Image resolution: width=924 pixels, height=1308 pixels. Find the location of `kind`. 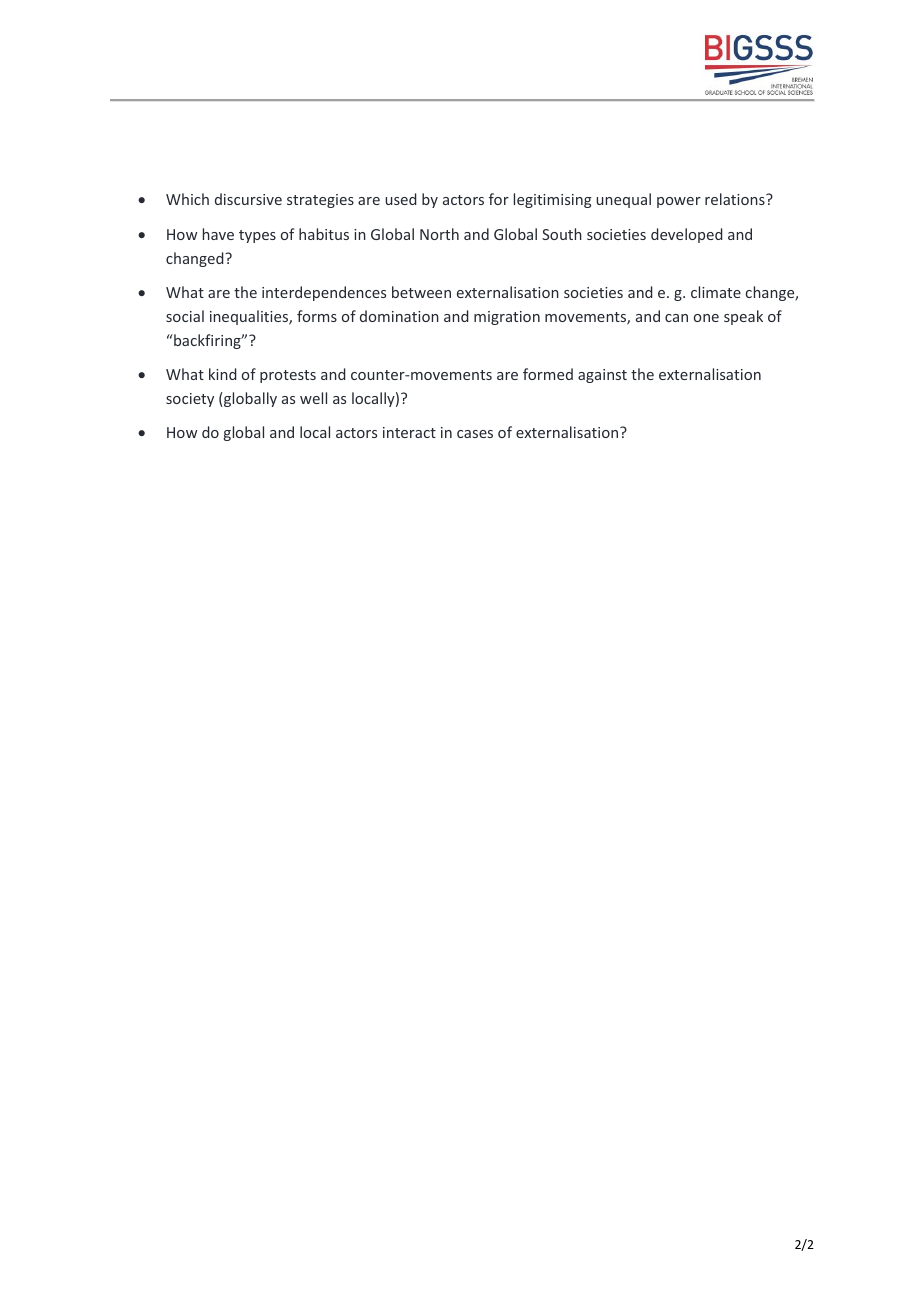

kind is located at coordinates (223, 374).
